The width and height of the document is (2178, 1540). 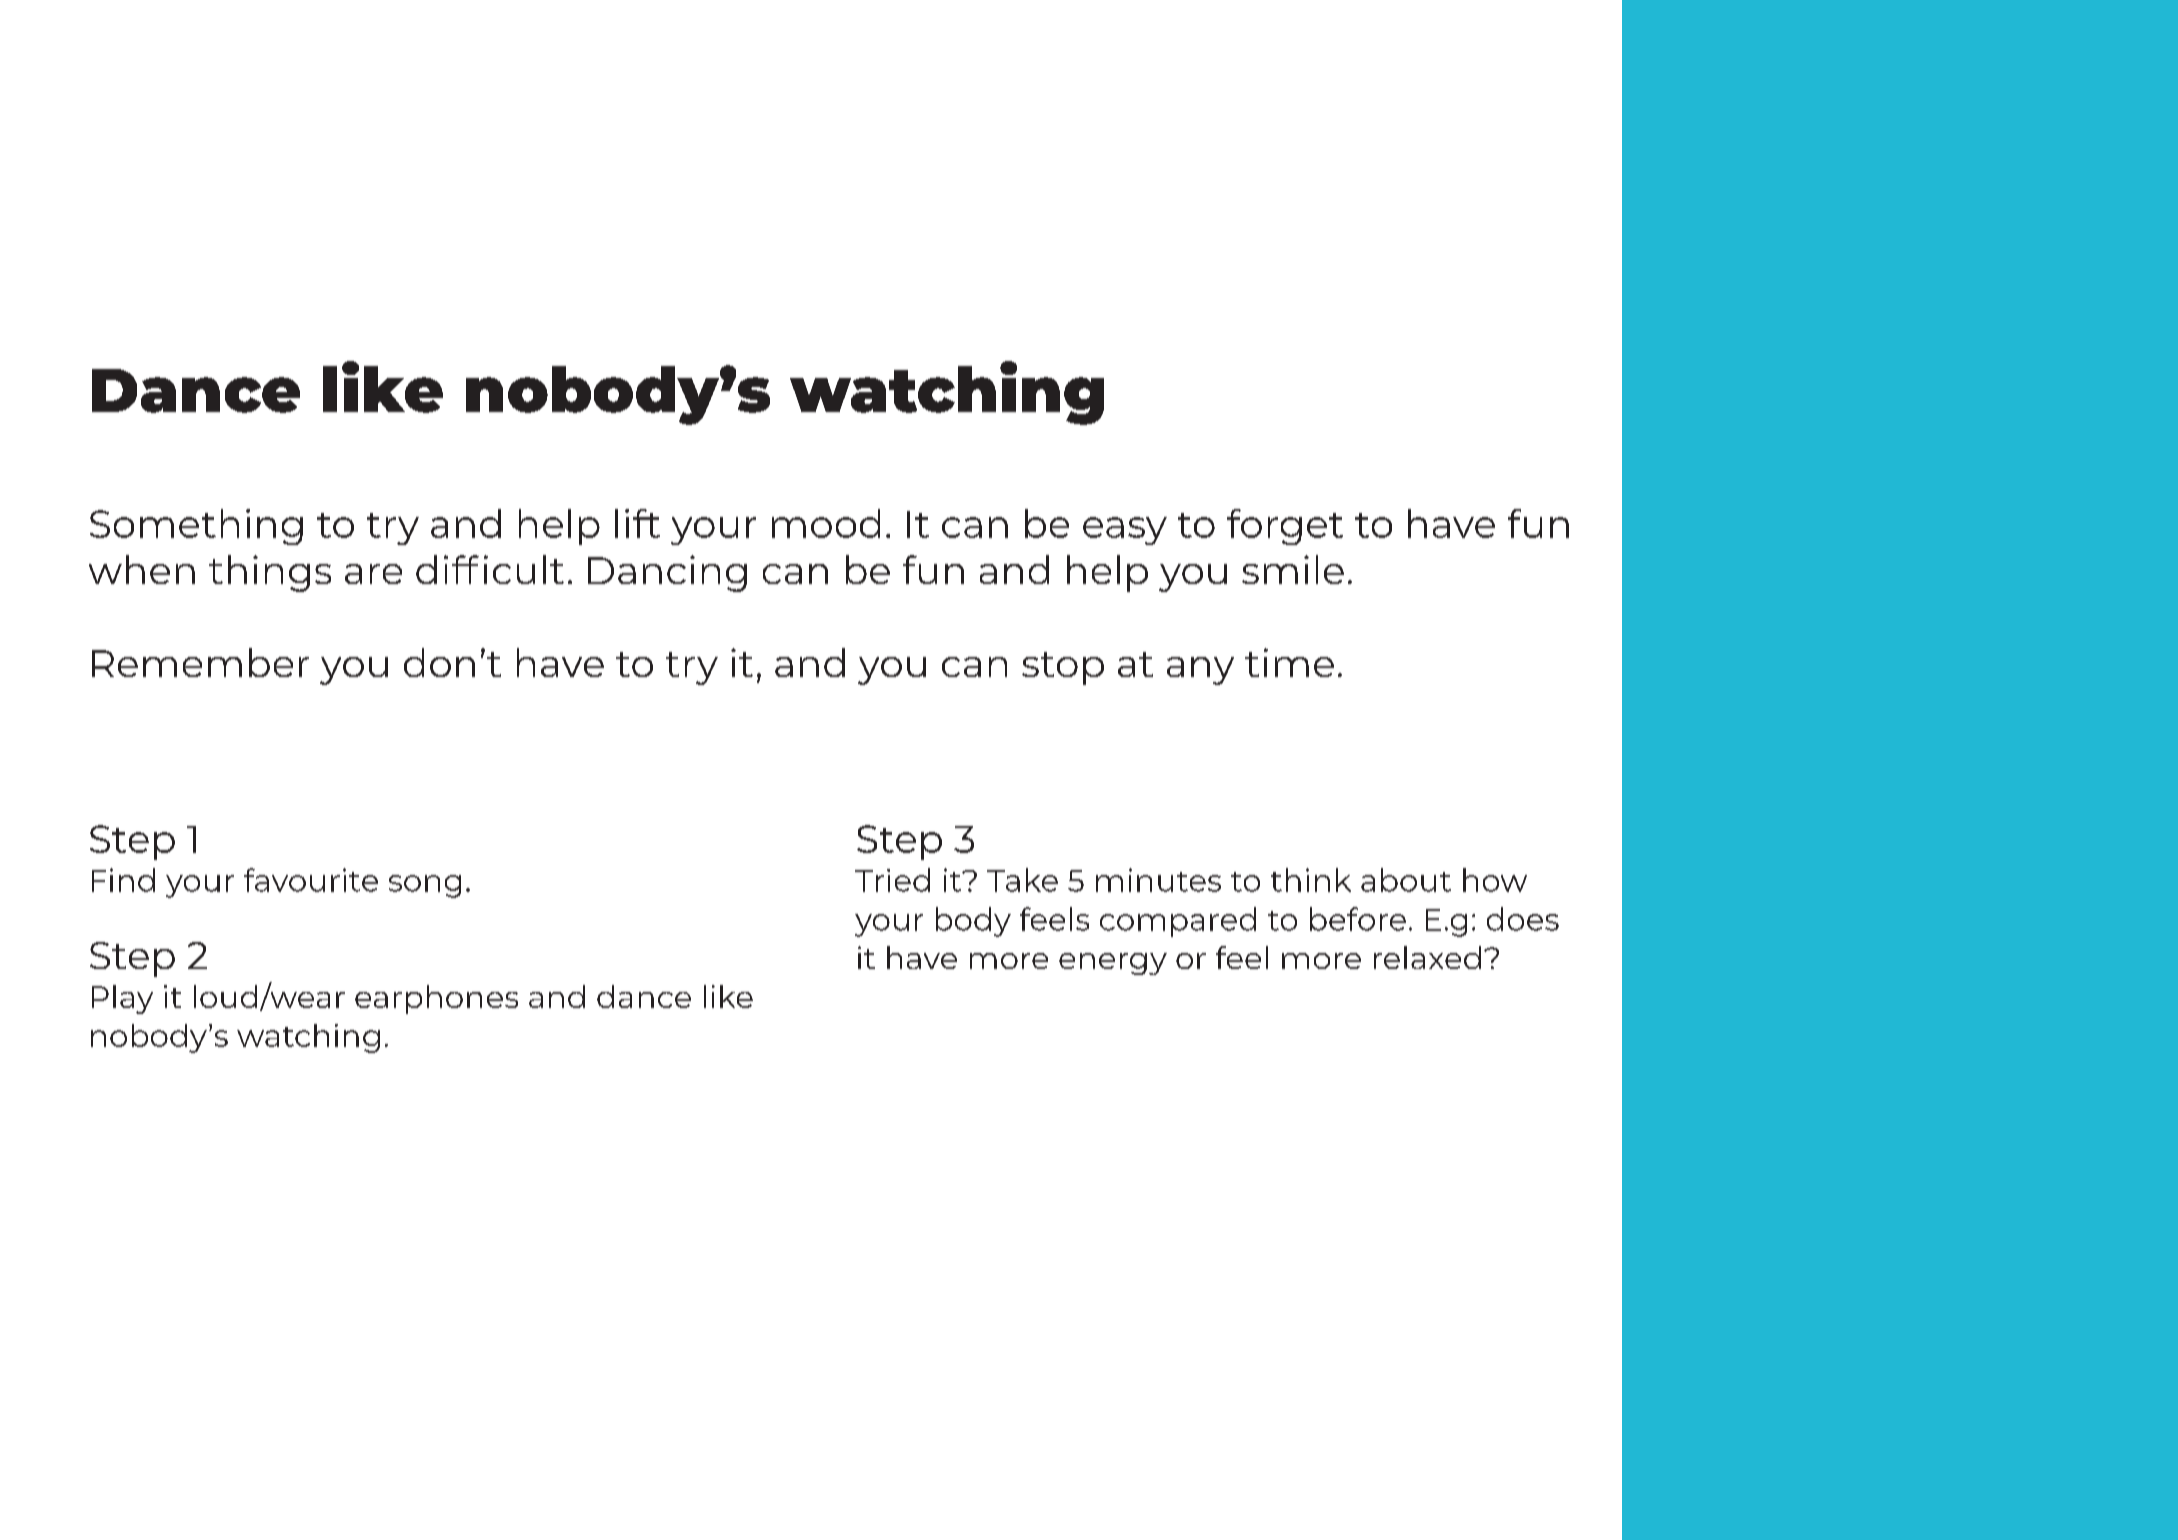 What do you see at coordinates (892, 880) in the document?
I see `Tried` at bounding box center [892, 880].
